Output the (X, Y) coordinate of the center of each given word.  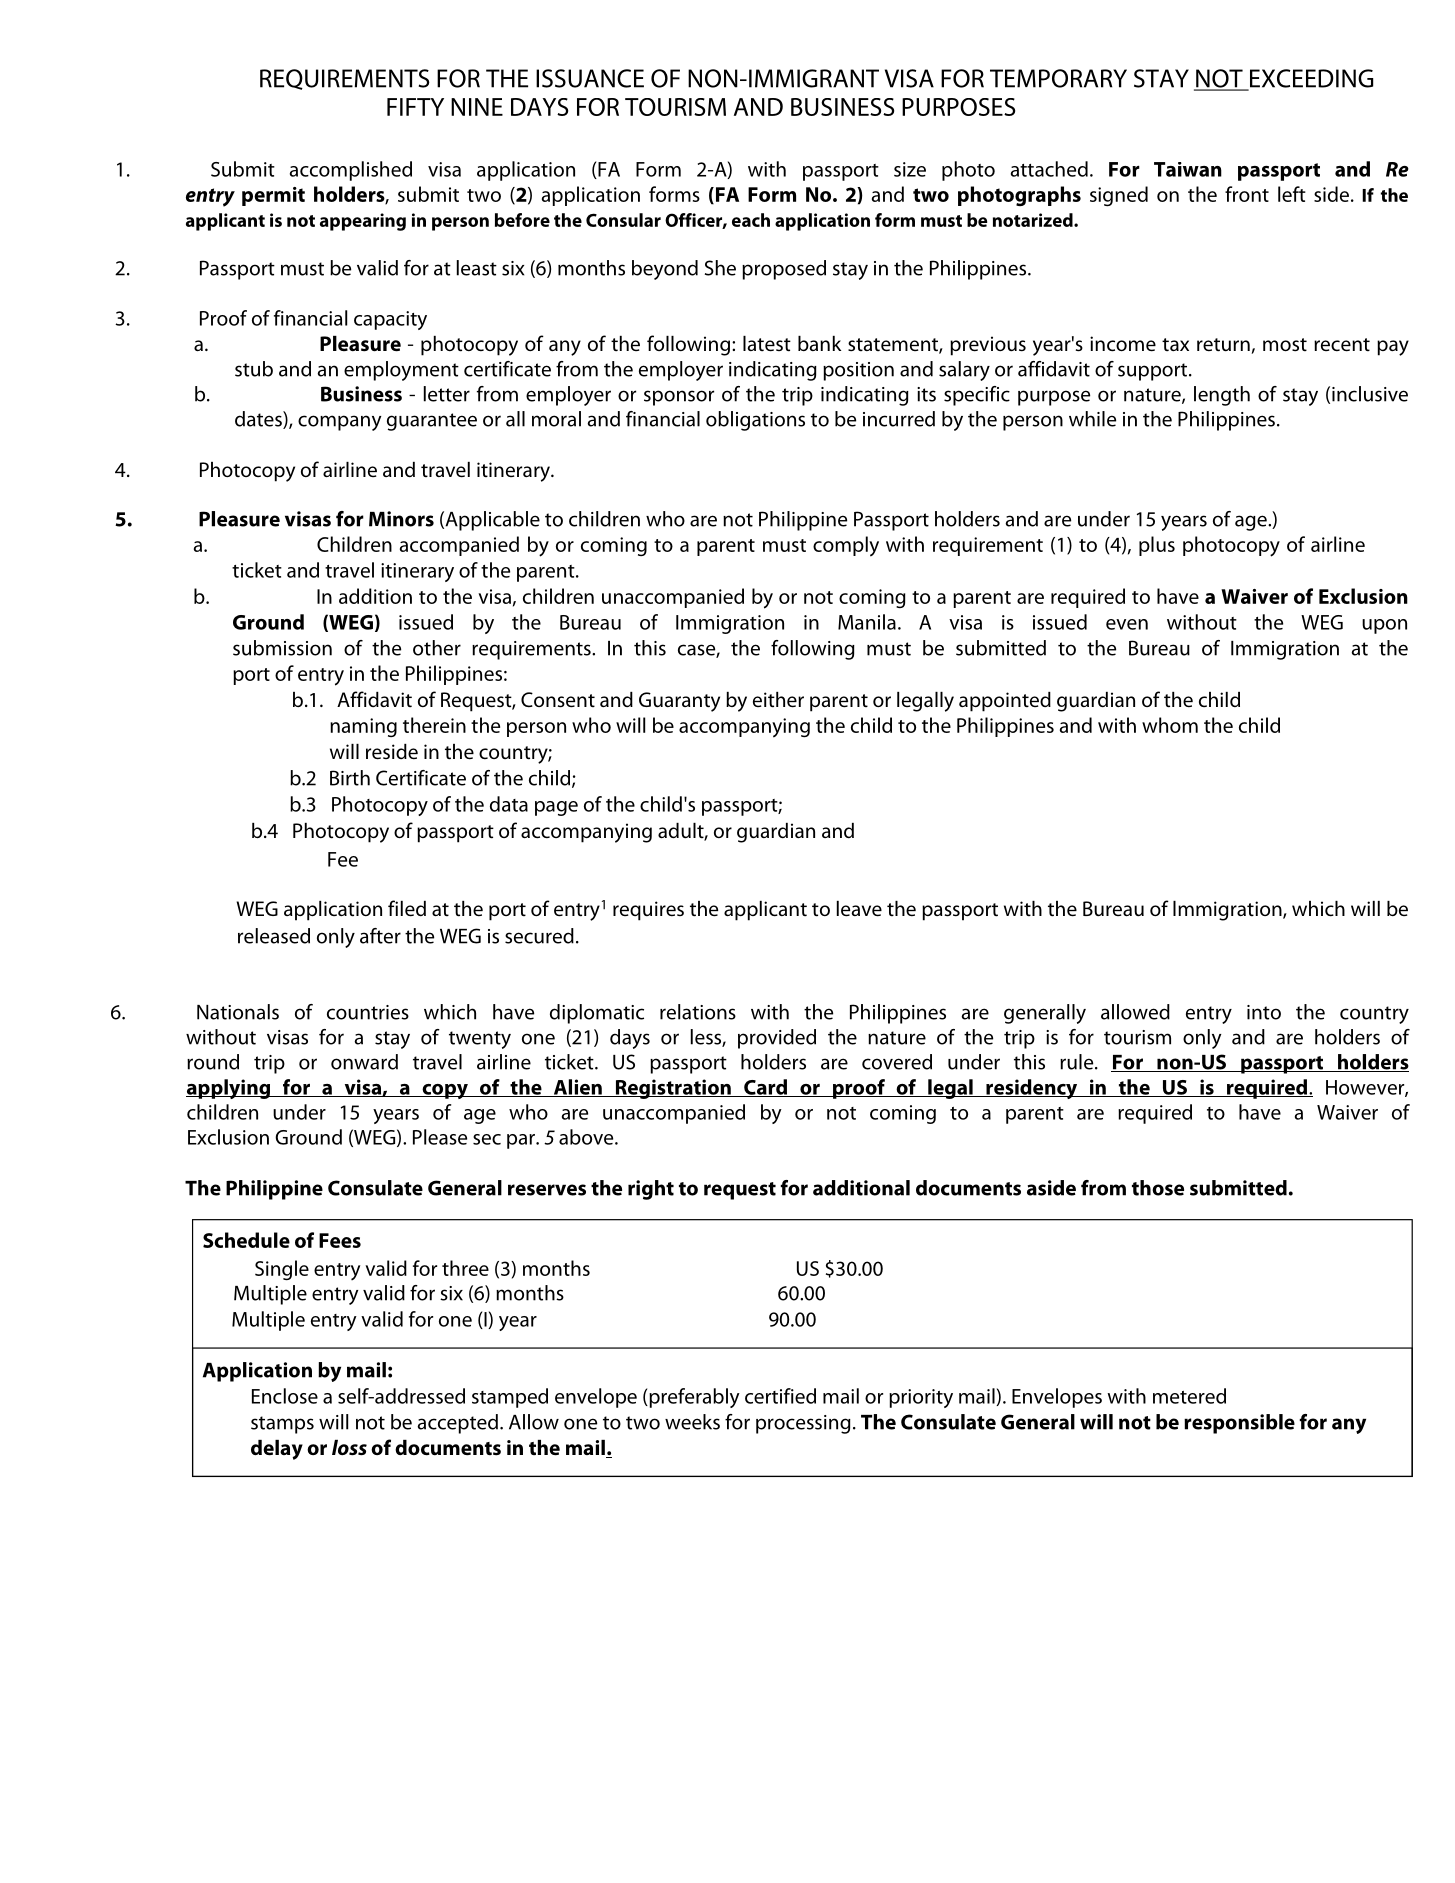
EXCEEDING (1310, 79)
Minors (401, 519)
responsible (1239, 1424)
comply (846, 546)
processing (803, 1424)
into (1264, 1012)
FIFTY (415, 107)
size (910, 169)
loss (349, 1447)
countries (368, 1012)
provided (777, 1039)
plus (1157, 546)
